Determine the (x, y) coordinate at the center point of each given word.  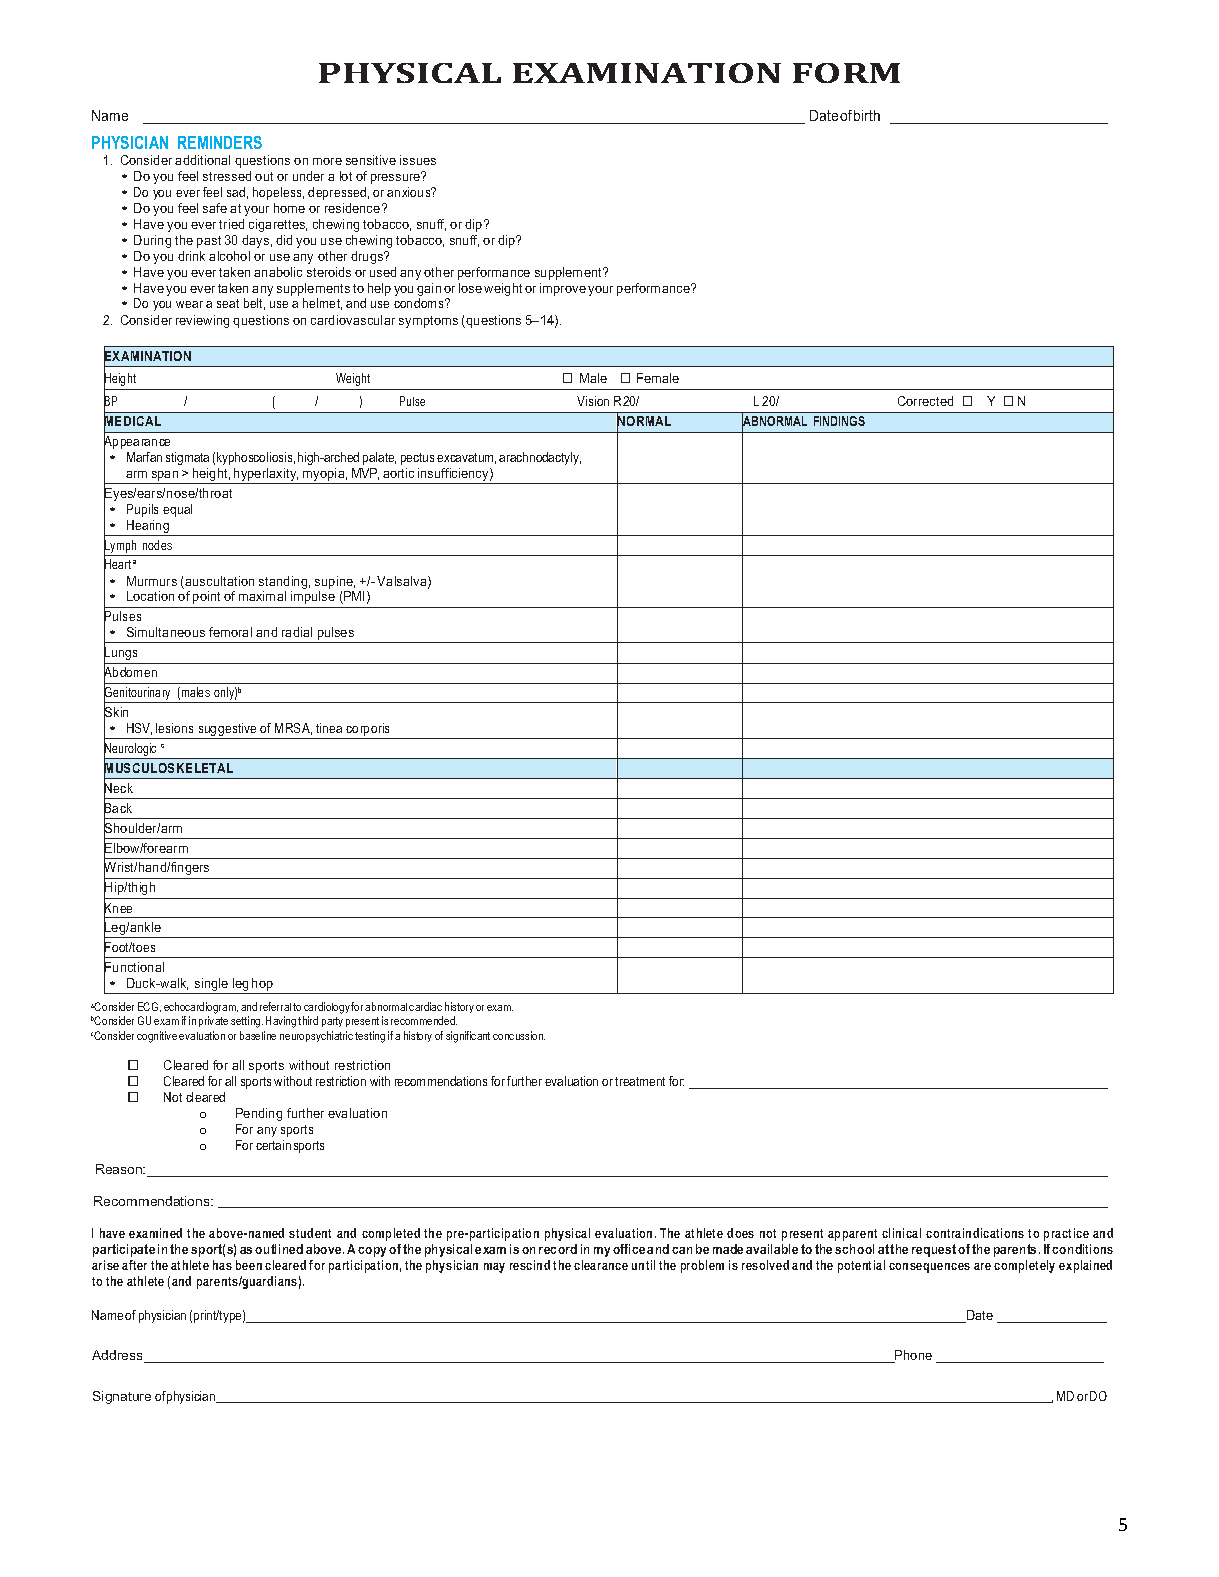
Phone (912, 1356)
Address (119, 1356)
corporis (367, 729)
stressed (227, 176)
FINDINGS (839, 421)
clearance (601, 1265)
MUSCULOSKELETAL (168, 768)
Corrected (925, 401)
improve (563, 289)
